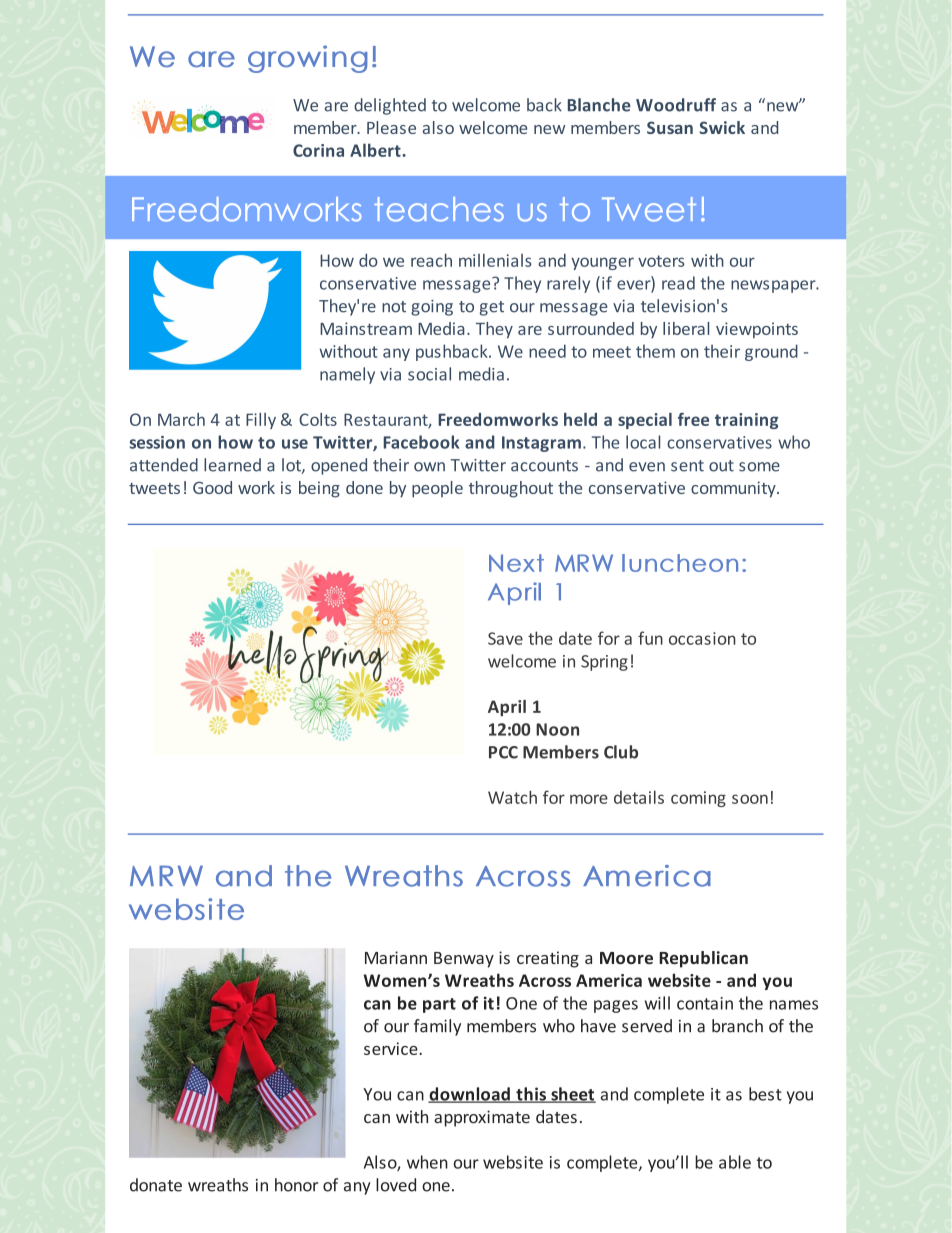  Describe the element at coordinates (212, 487) in the page. I see `Good` at that location.
